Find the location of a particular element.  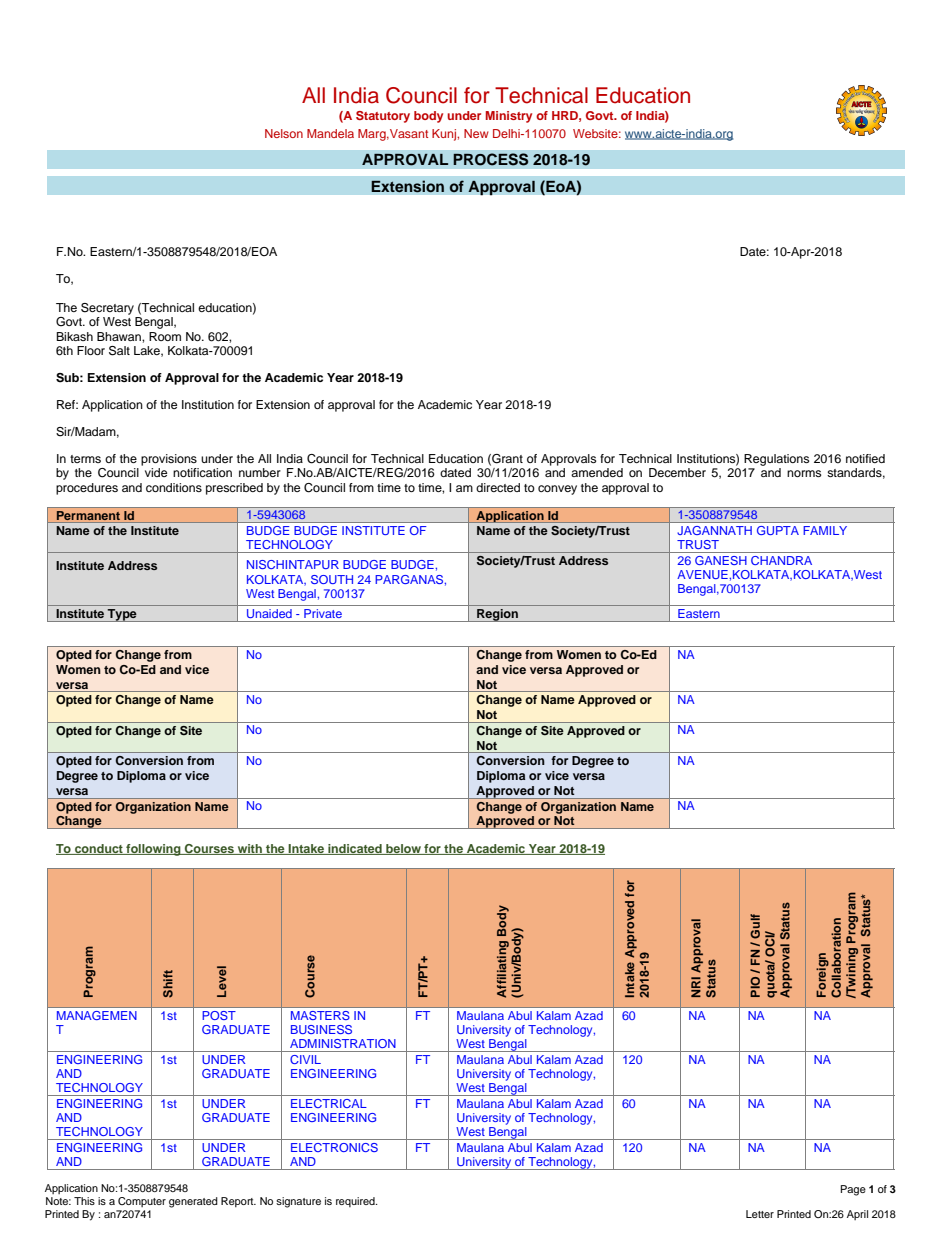

required is located at coordinates (356, 1202).
